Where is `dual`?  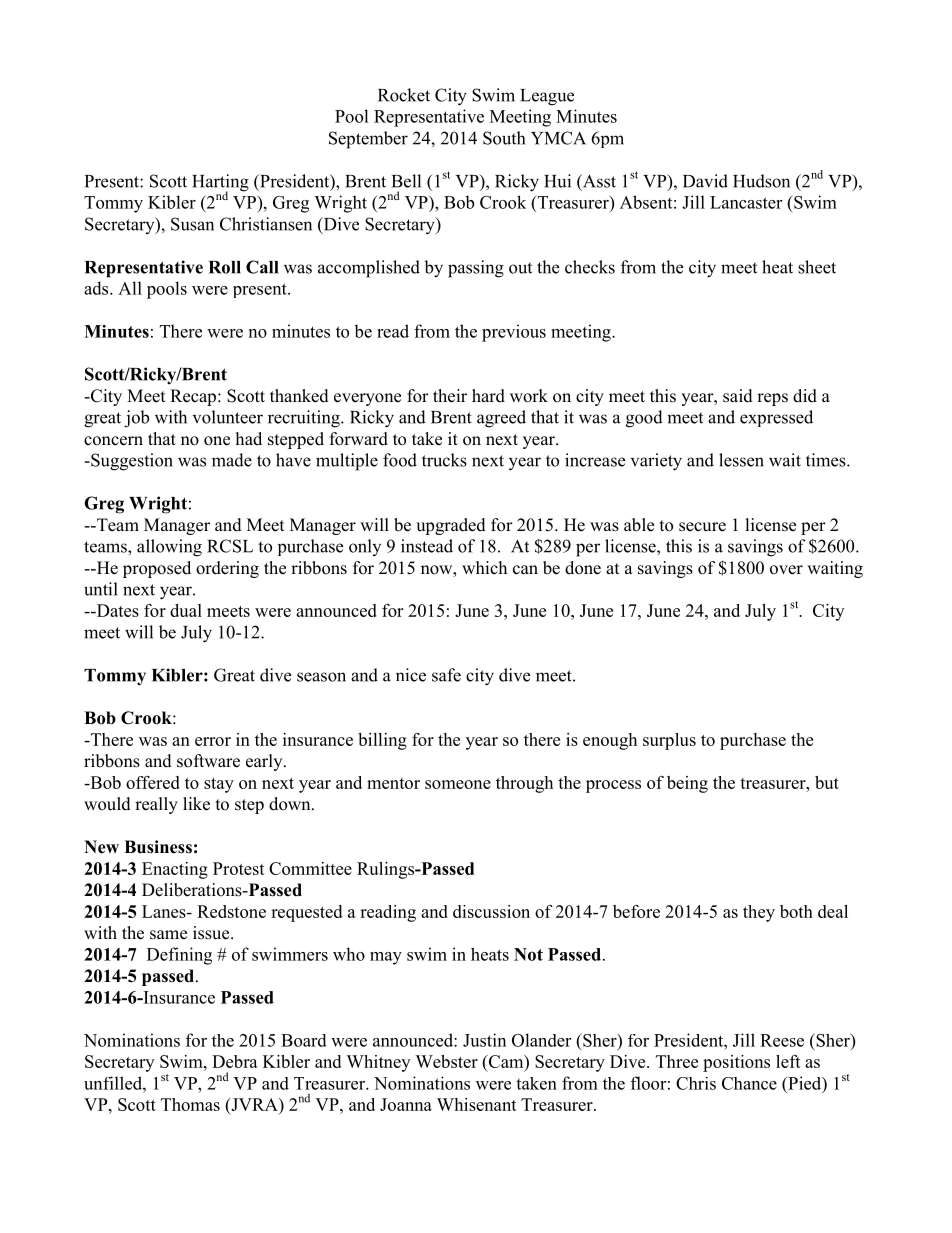 dual is located at coordinates (186, 610).
